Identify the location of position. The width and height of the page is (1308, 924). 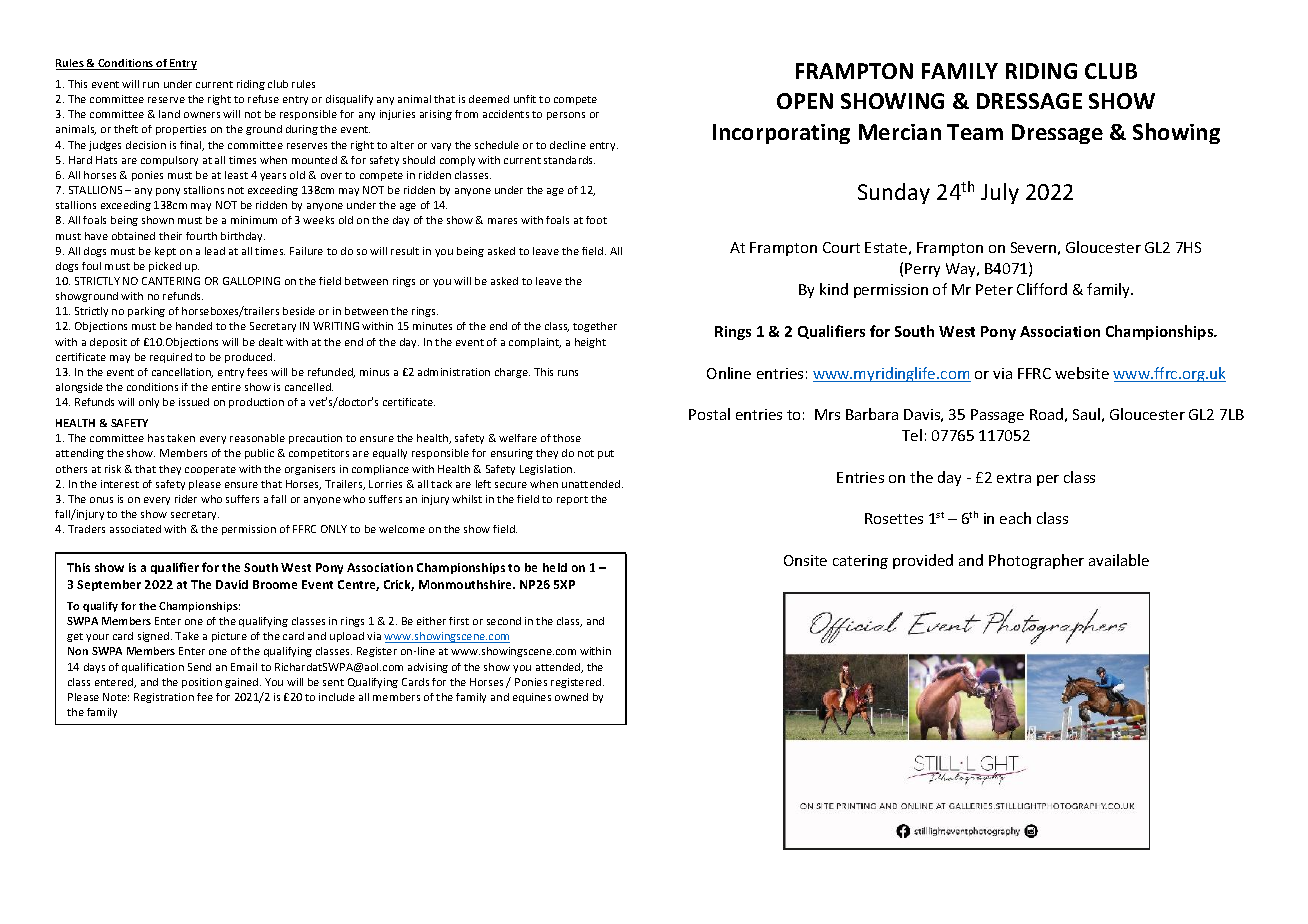
(202, 683).
